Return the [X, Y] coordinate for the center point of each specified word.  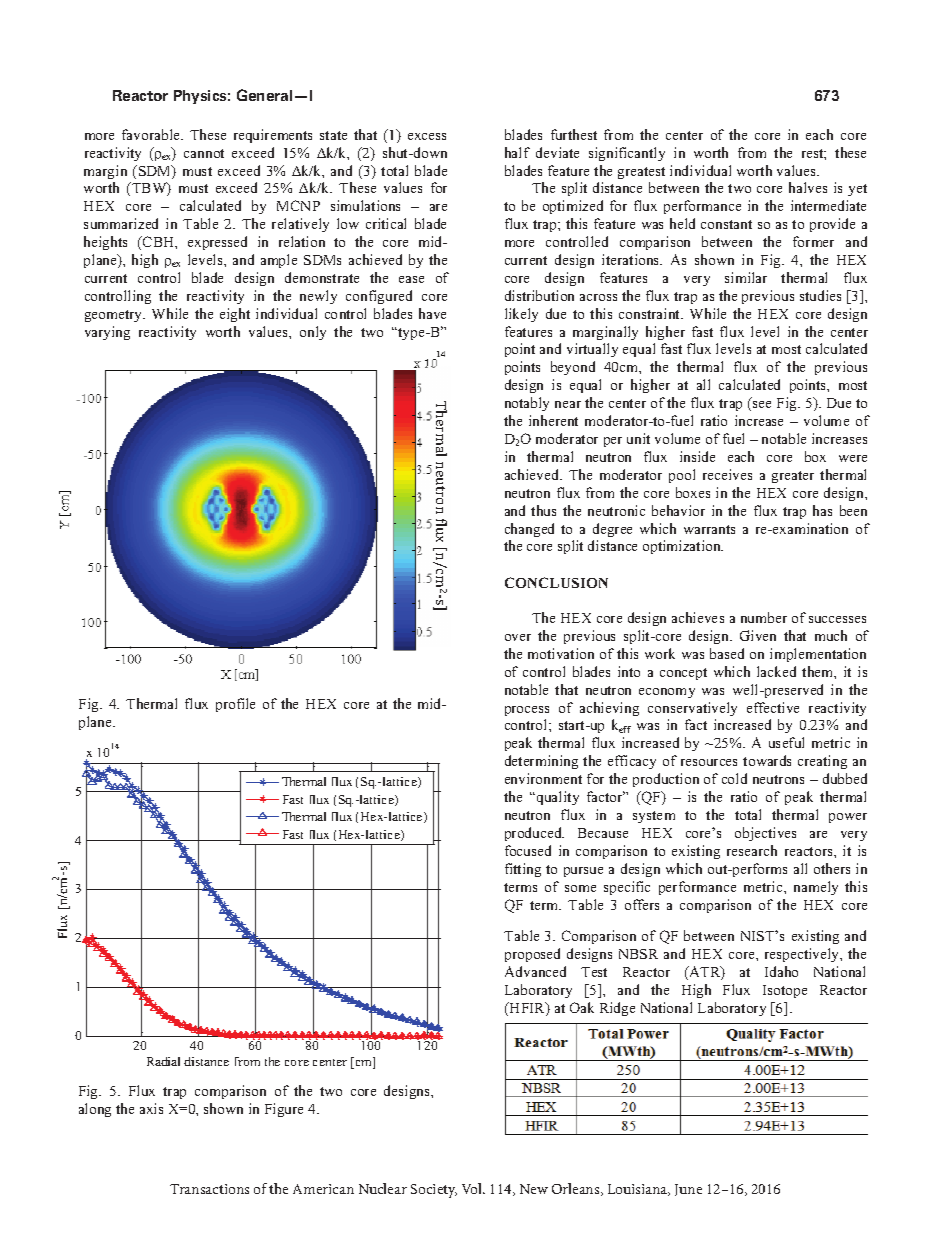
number [764, 617]
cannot [204, 153]
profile [235, 705]
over [518, 637]
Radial [163, 1061]
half [517, 152]
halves [808, 187]
